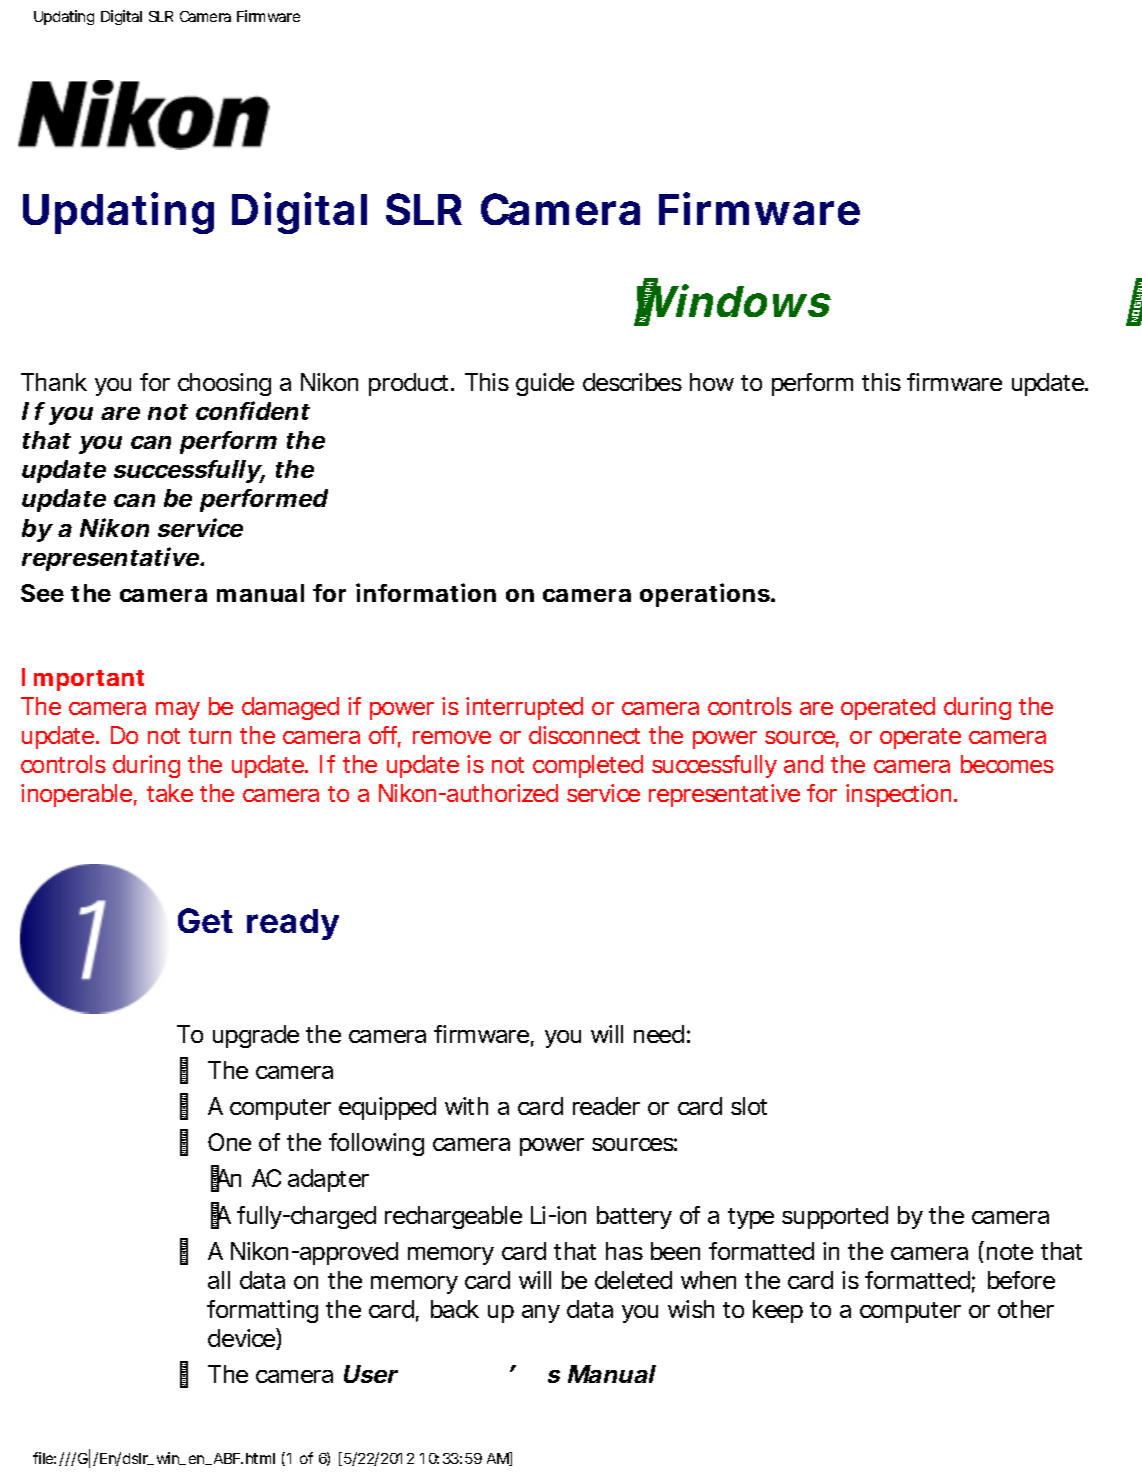 This screenshot has height=1478, width=1142. Describe the element at coordinates (541, 1314) in the screenshot. I see `any` at that location.
